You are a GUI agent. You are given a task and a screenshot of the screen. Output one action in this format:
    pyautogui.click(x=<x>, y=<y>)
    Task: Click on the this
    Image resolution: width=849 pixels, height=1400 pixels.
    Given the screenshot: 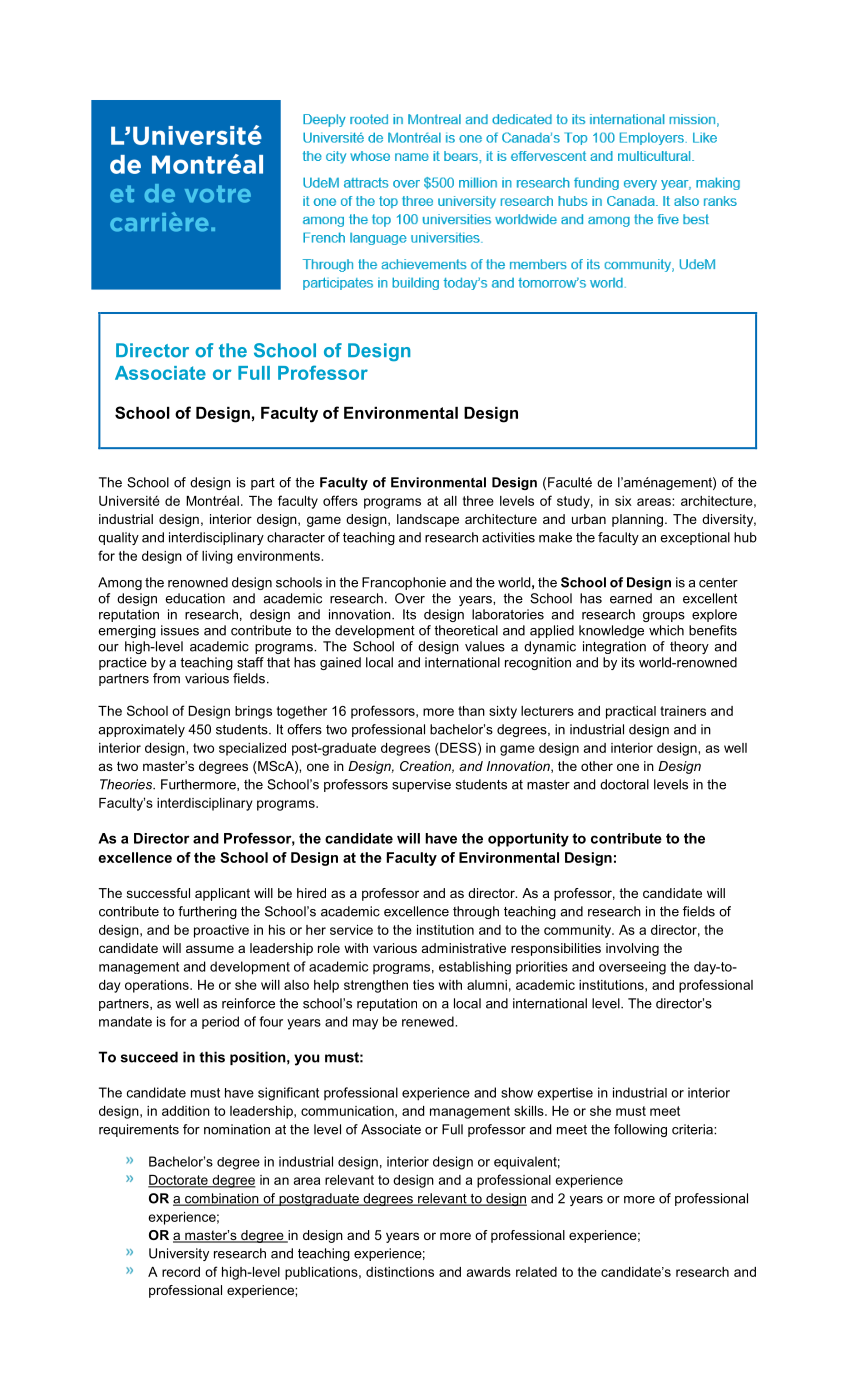 What is the action you would take?
    pyautogui.click(x=212, y=1057)
